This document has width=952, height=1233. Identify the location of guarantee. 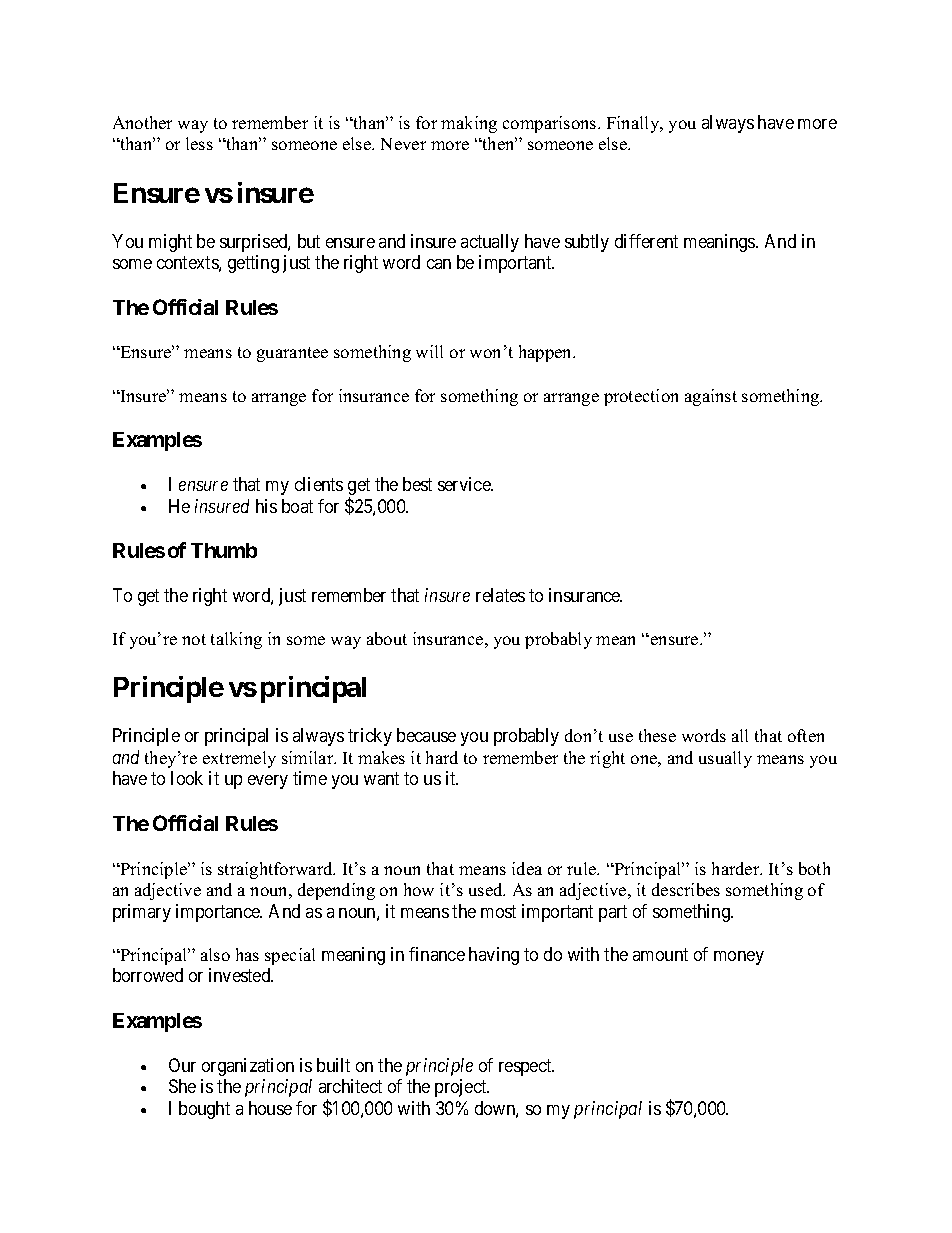
(292, 354).
